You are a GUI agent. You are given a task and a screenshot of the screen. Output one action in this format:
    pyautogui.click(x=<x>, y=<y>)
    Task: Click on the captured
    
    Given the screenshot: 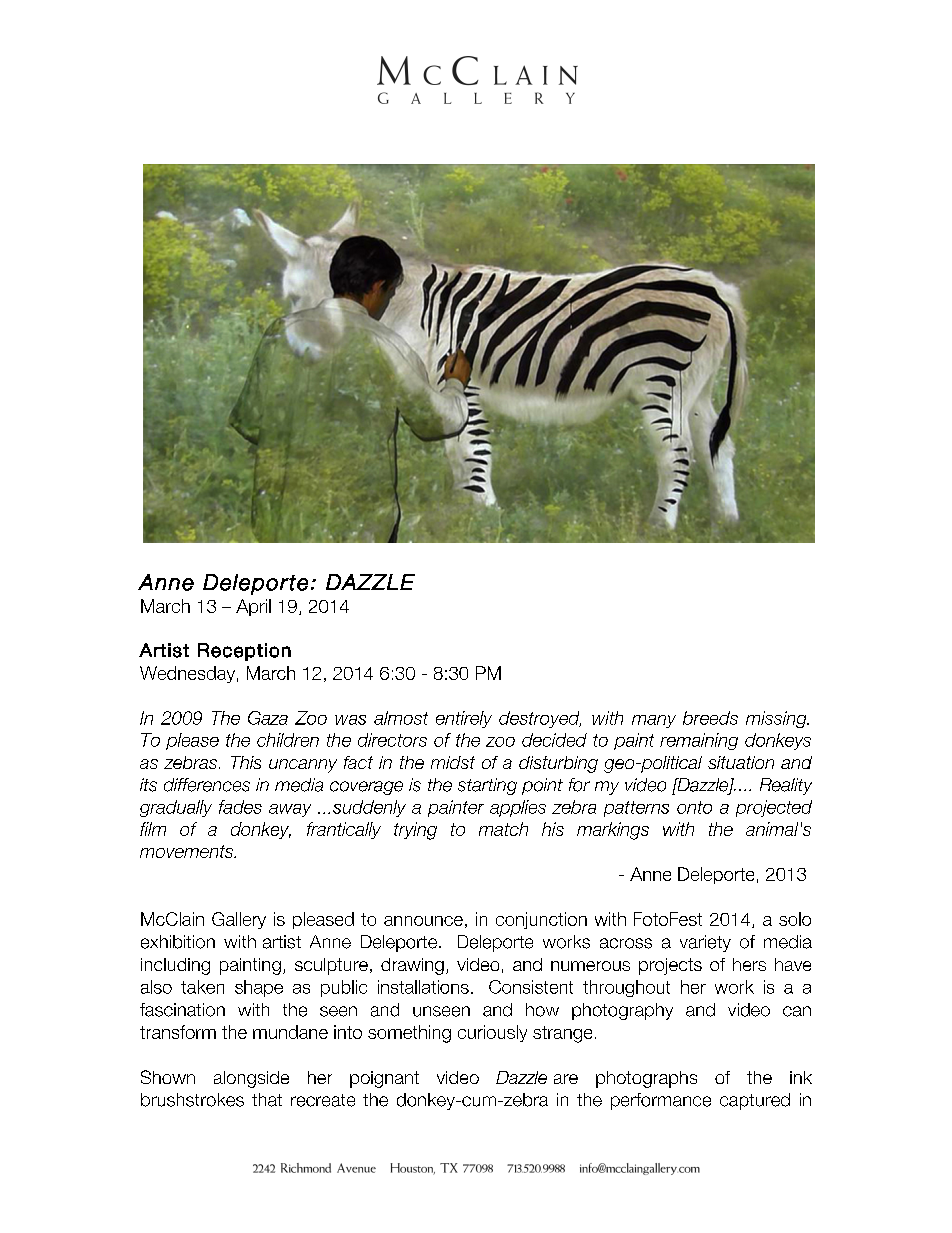 What is the action you would take?
    pyautogui.click(x=755, y=1101)
